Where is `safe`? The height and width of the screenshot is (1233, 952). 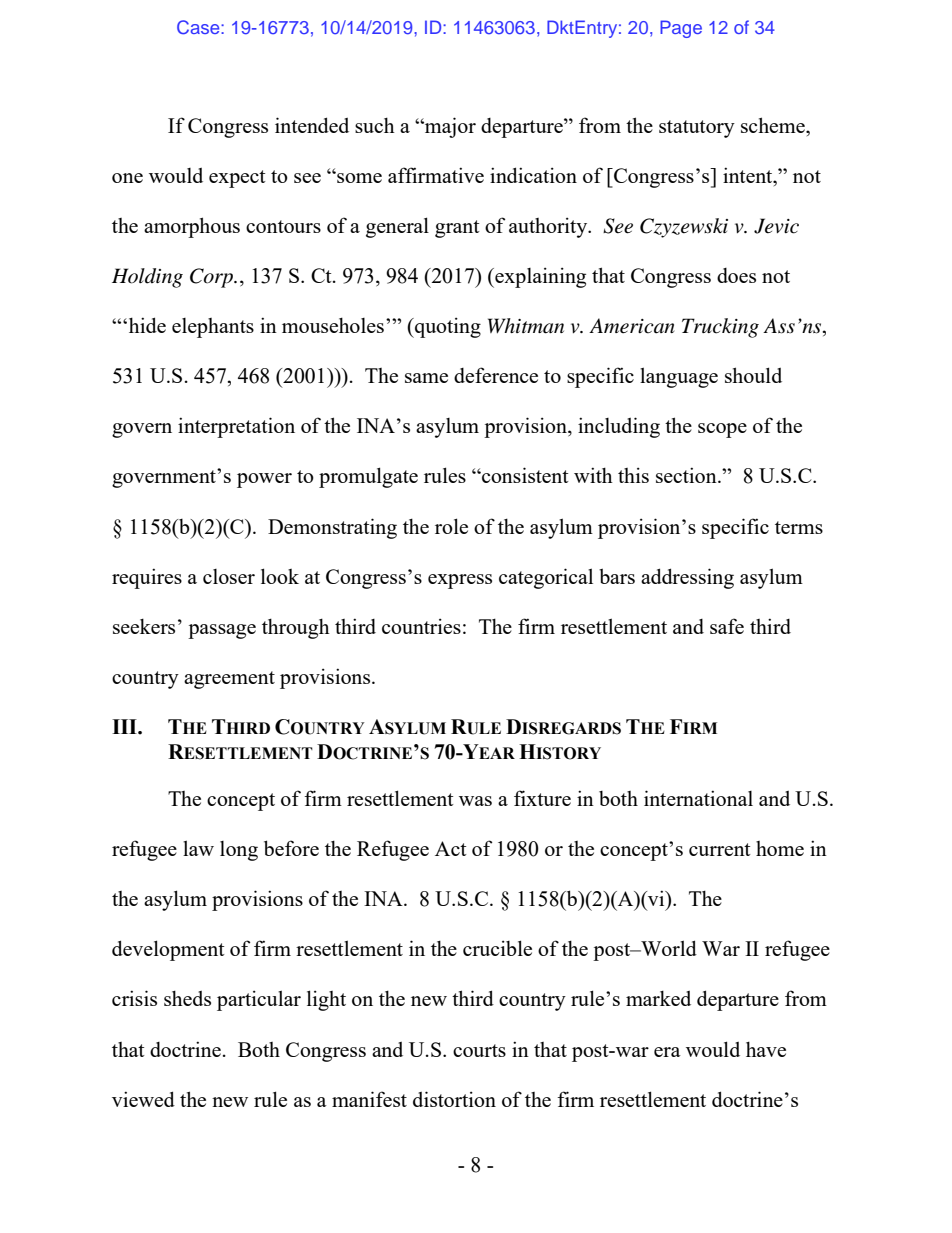 safe is located at coordinates (727, 626).
